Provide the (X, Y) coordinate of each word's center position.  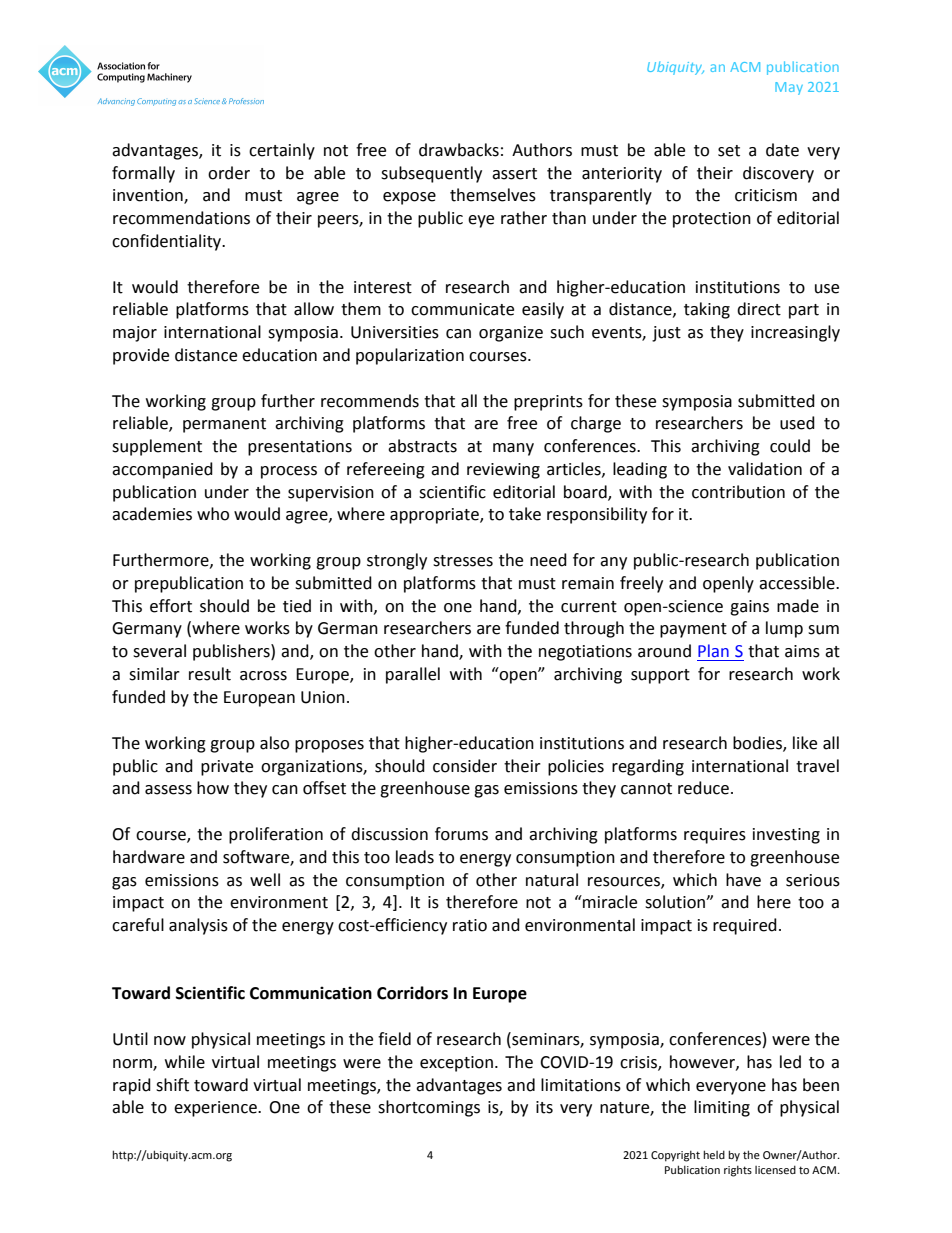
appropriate (435, 516)
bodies (758, 743)
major (135, 334)
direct (759, 309)
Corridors (412, 993)
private (227, 768)
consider (465, 766)
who (213, 514)
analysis (198, 926)
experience (216, 1109)
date (782, 150)
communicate (462, 309)
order (229, 173)
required (745, 926)
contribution (738, 492)
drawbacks (459, 150)
